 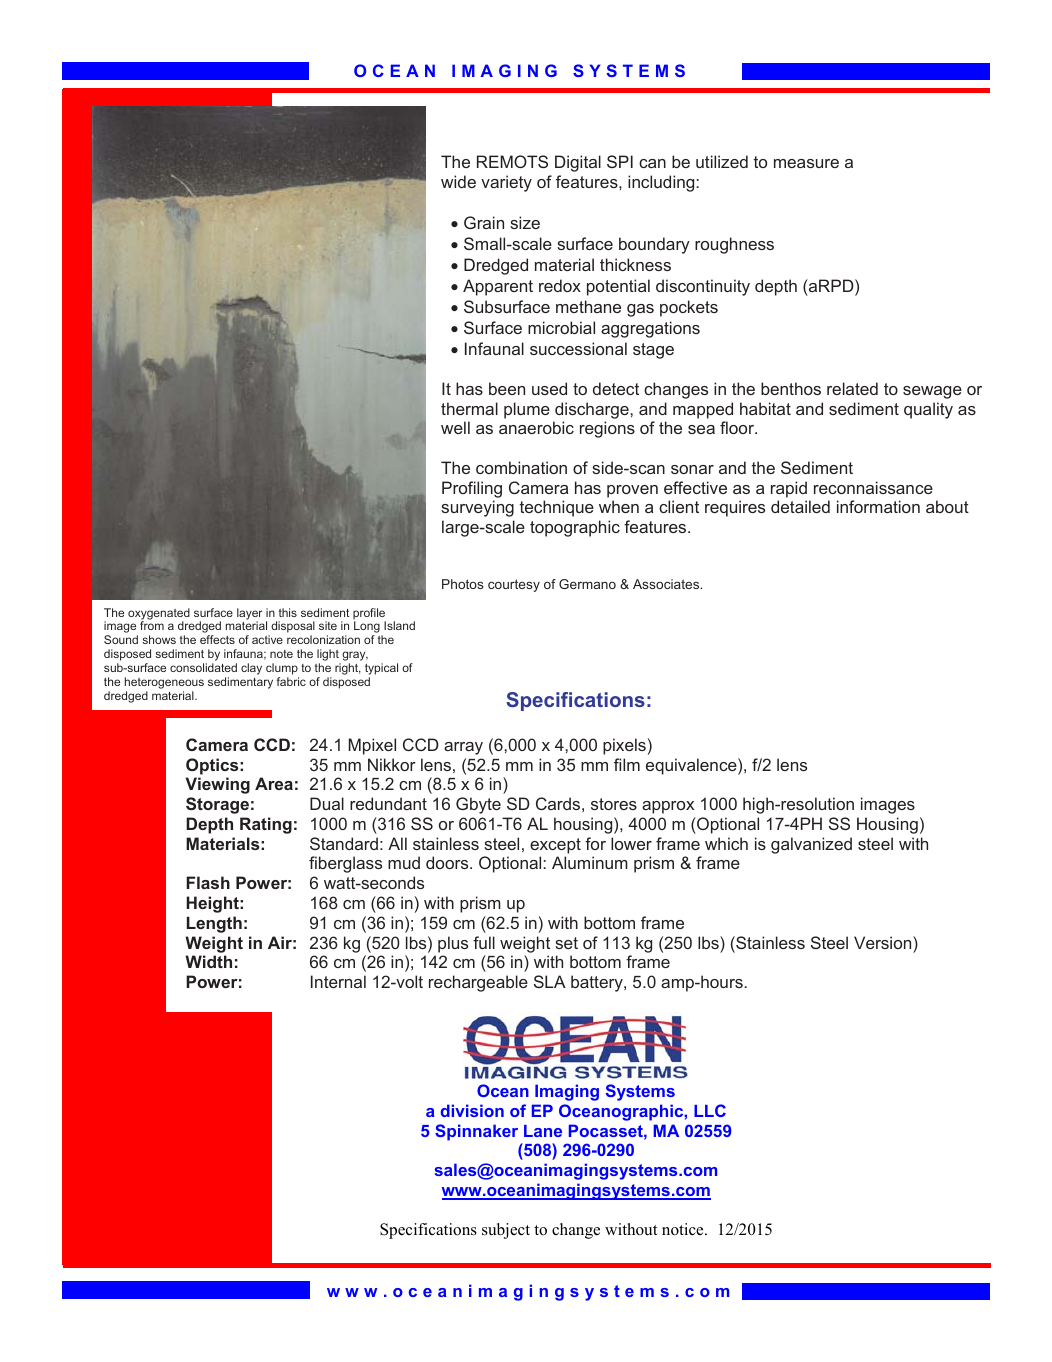 I want to click on well, so click(x=455, y=427).
